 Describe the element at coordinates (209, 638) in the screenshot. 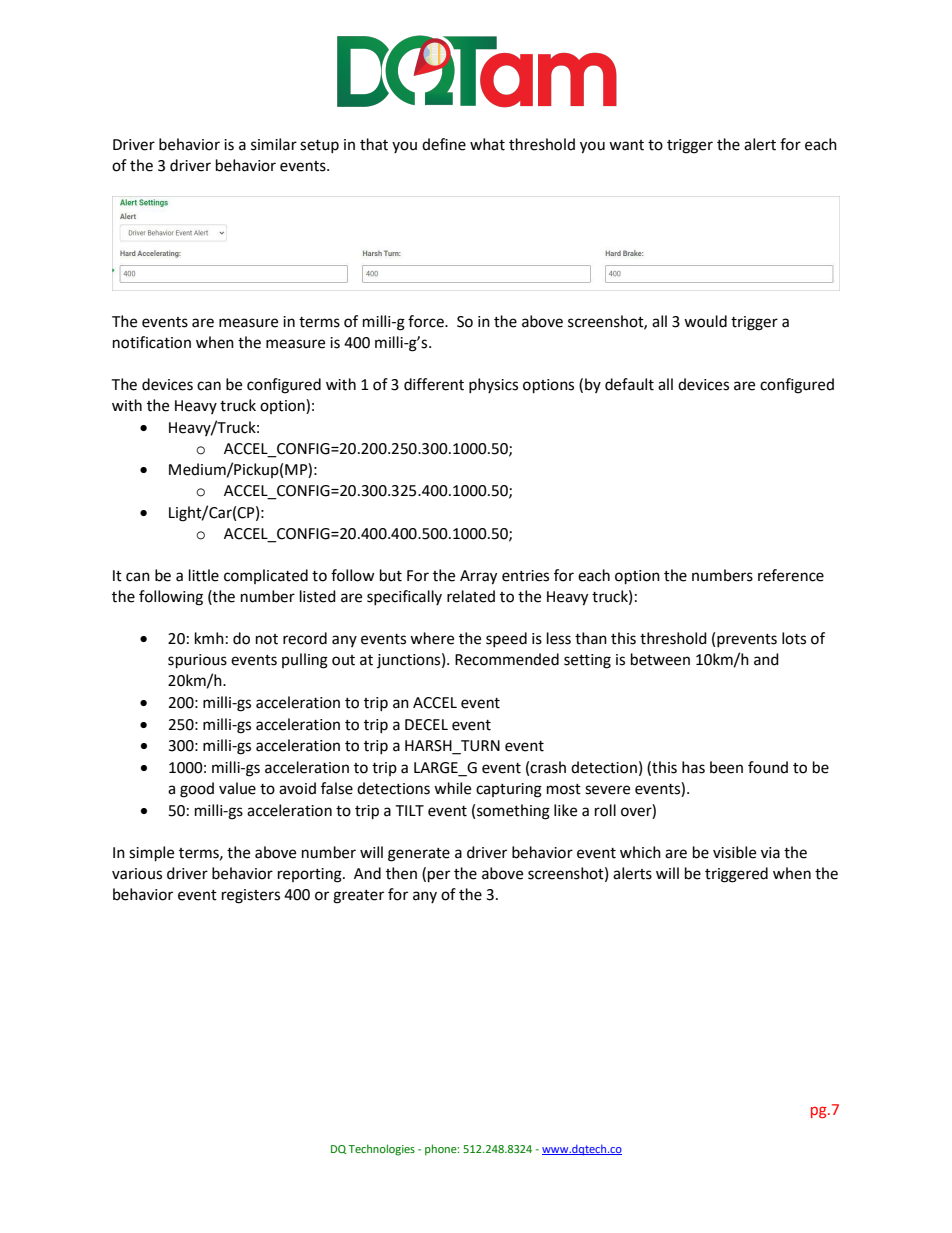

I see `kmh` at that location.
